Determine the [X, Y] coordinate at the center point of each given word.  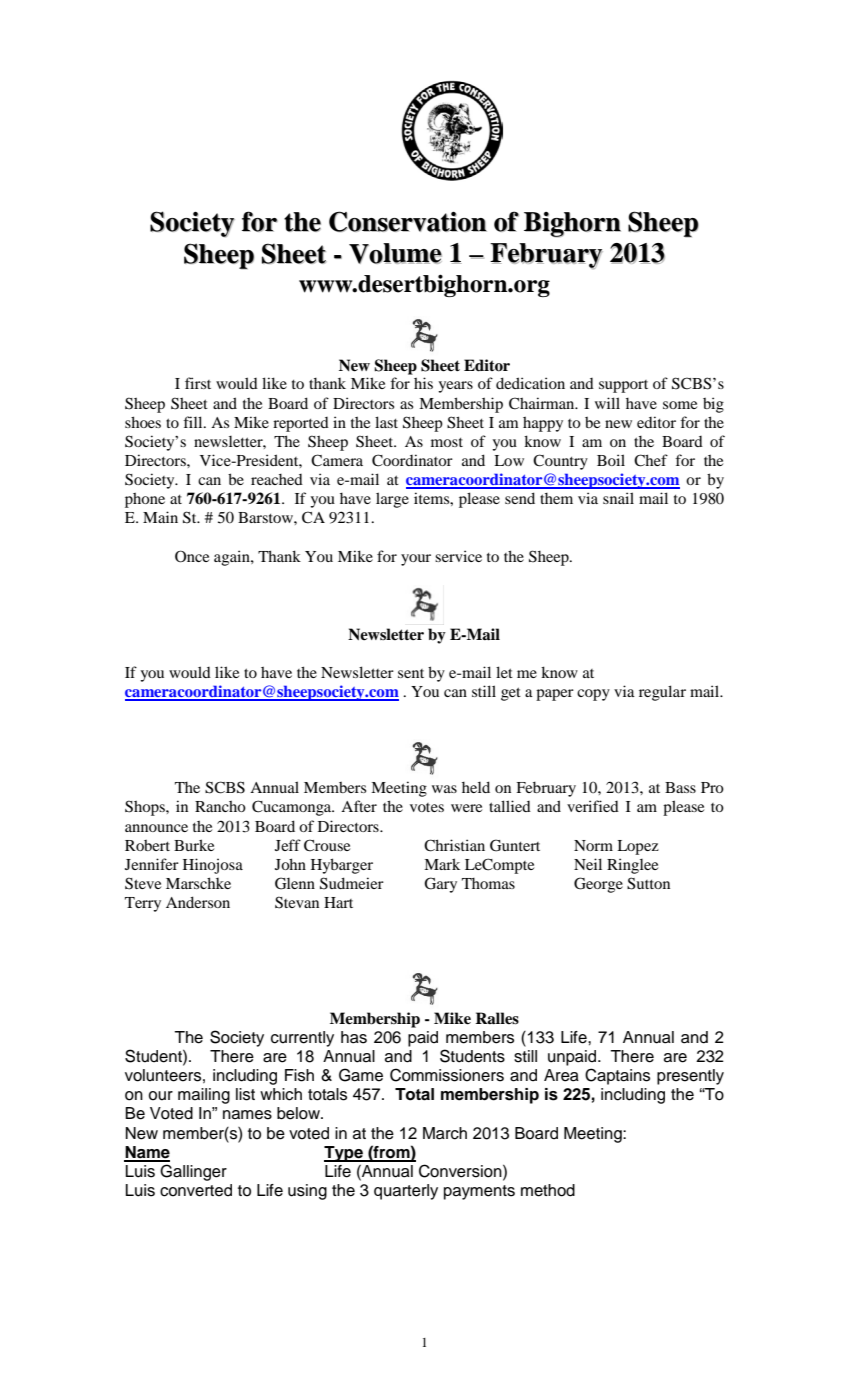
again [233, 558]
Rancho [220, 806]
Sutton [648, 883]
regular [662, 693]
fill [194, 422]
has [354, 1037]
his [423, 383]
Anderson [198, 902]
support [623, 386]
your [416, 560]
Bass [680, 787]
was [444, 789]
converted [196, 1190]
